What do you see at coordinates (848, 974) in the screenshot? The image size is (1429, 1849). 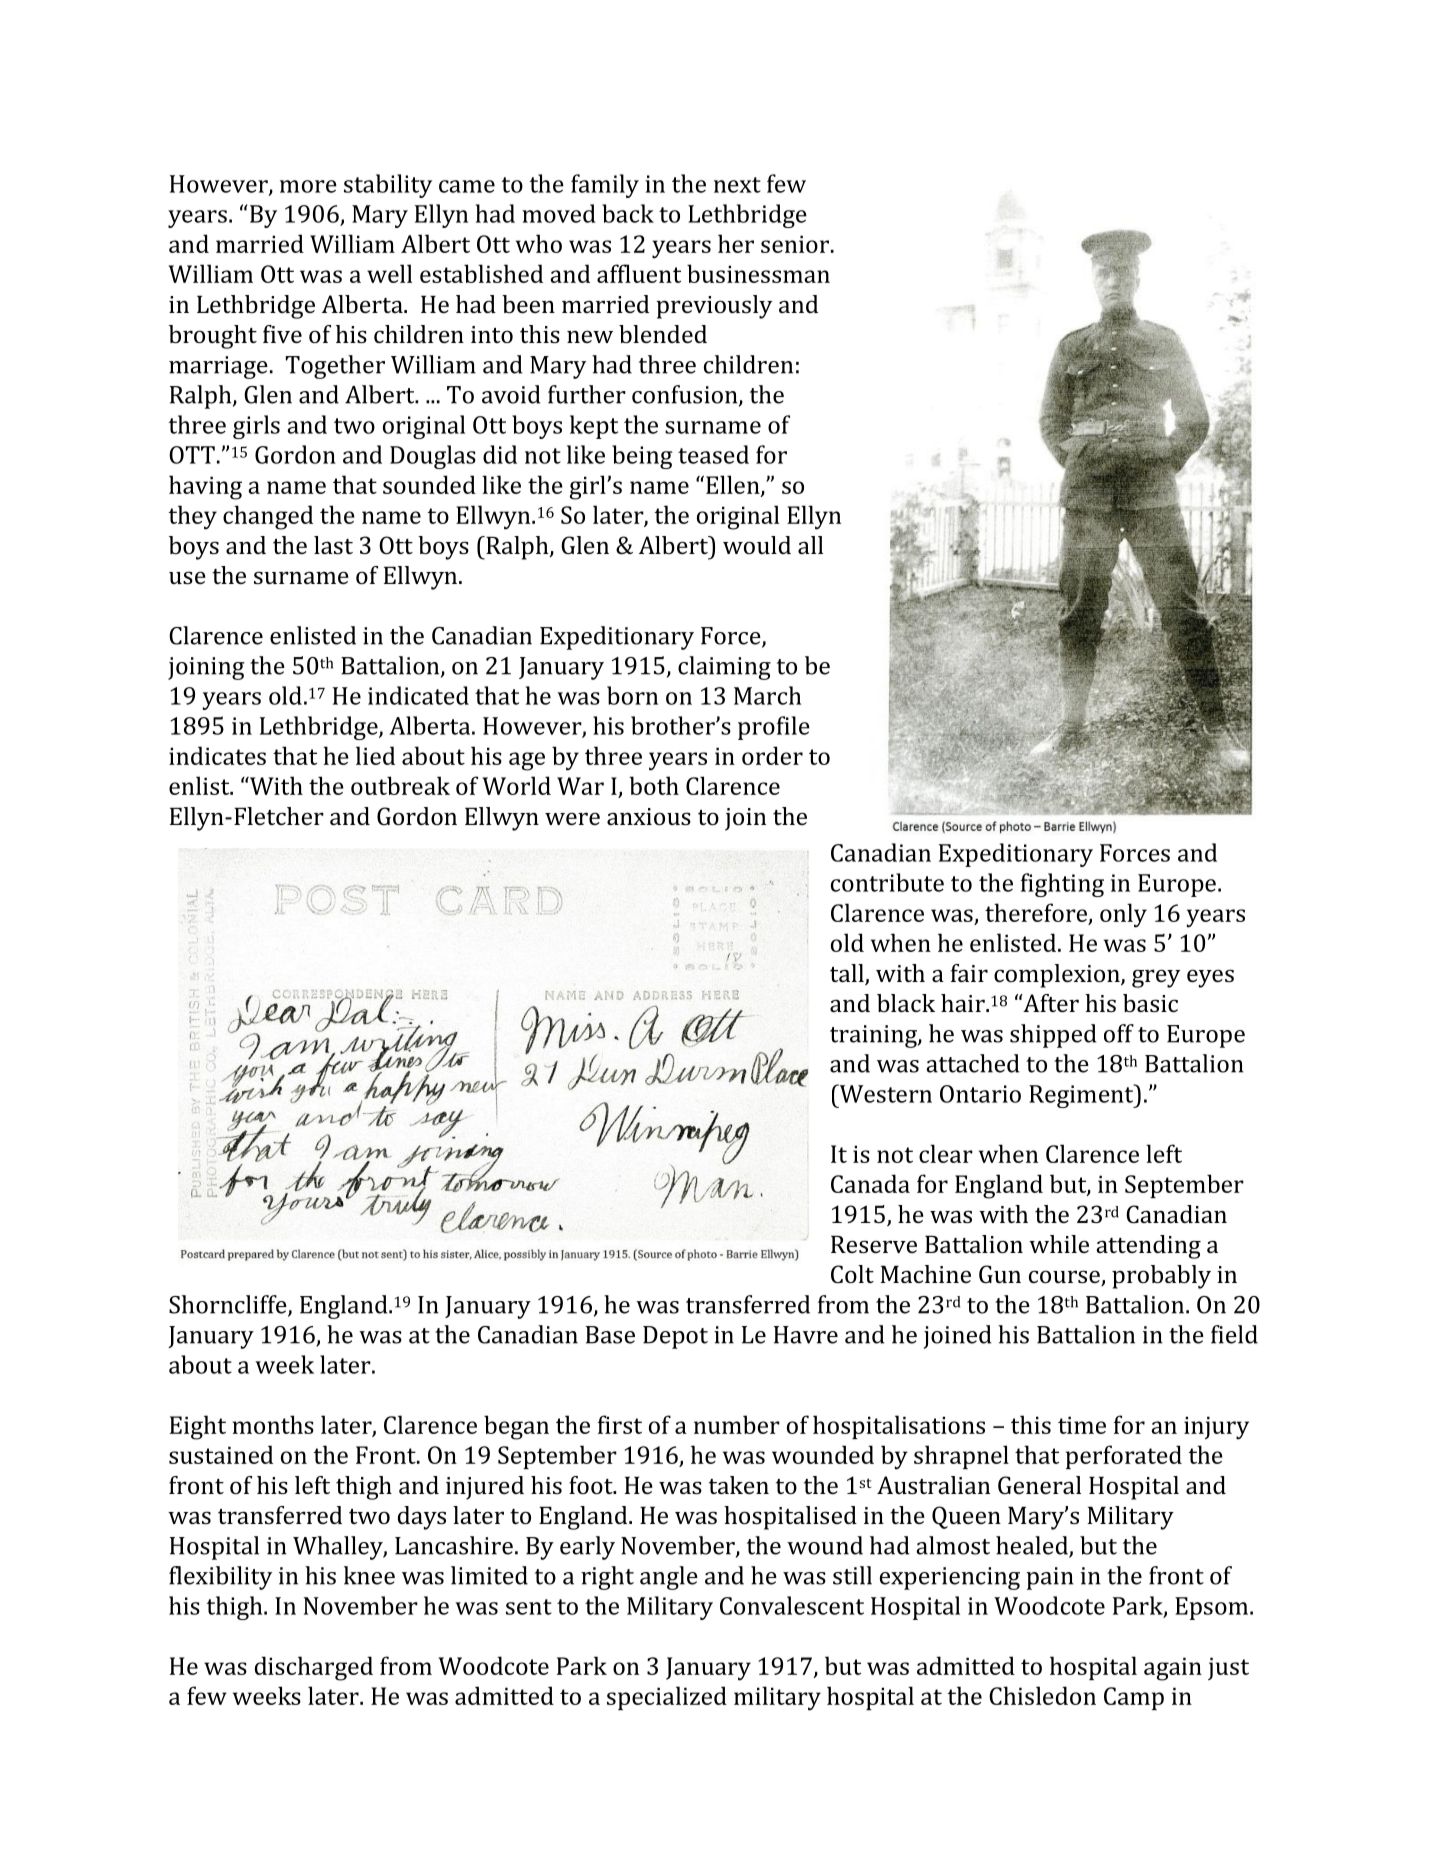 I see `tall` at bounding box center [848, 974].
